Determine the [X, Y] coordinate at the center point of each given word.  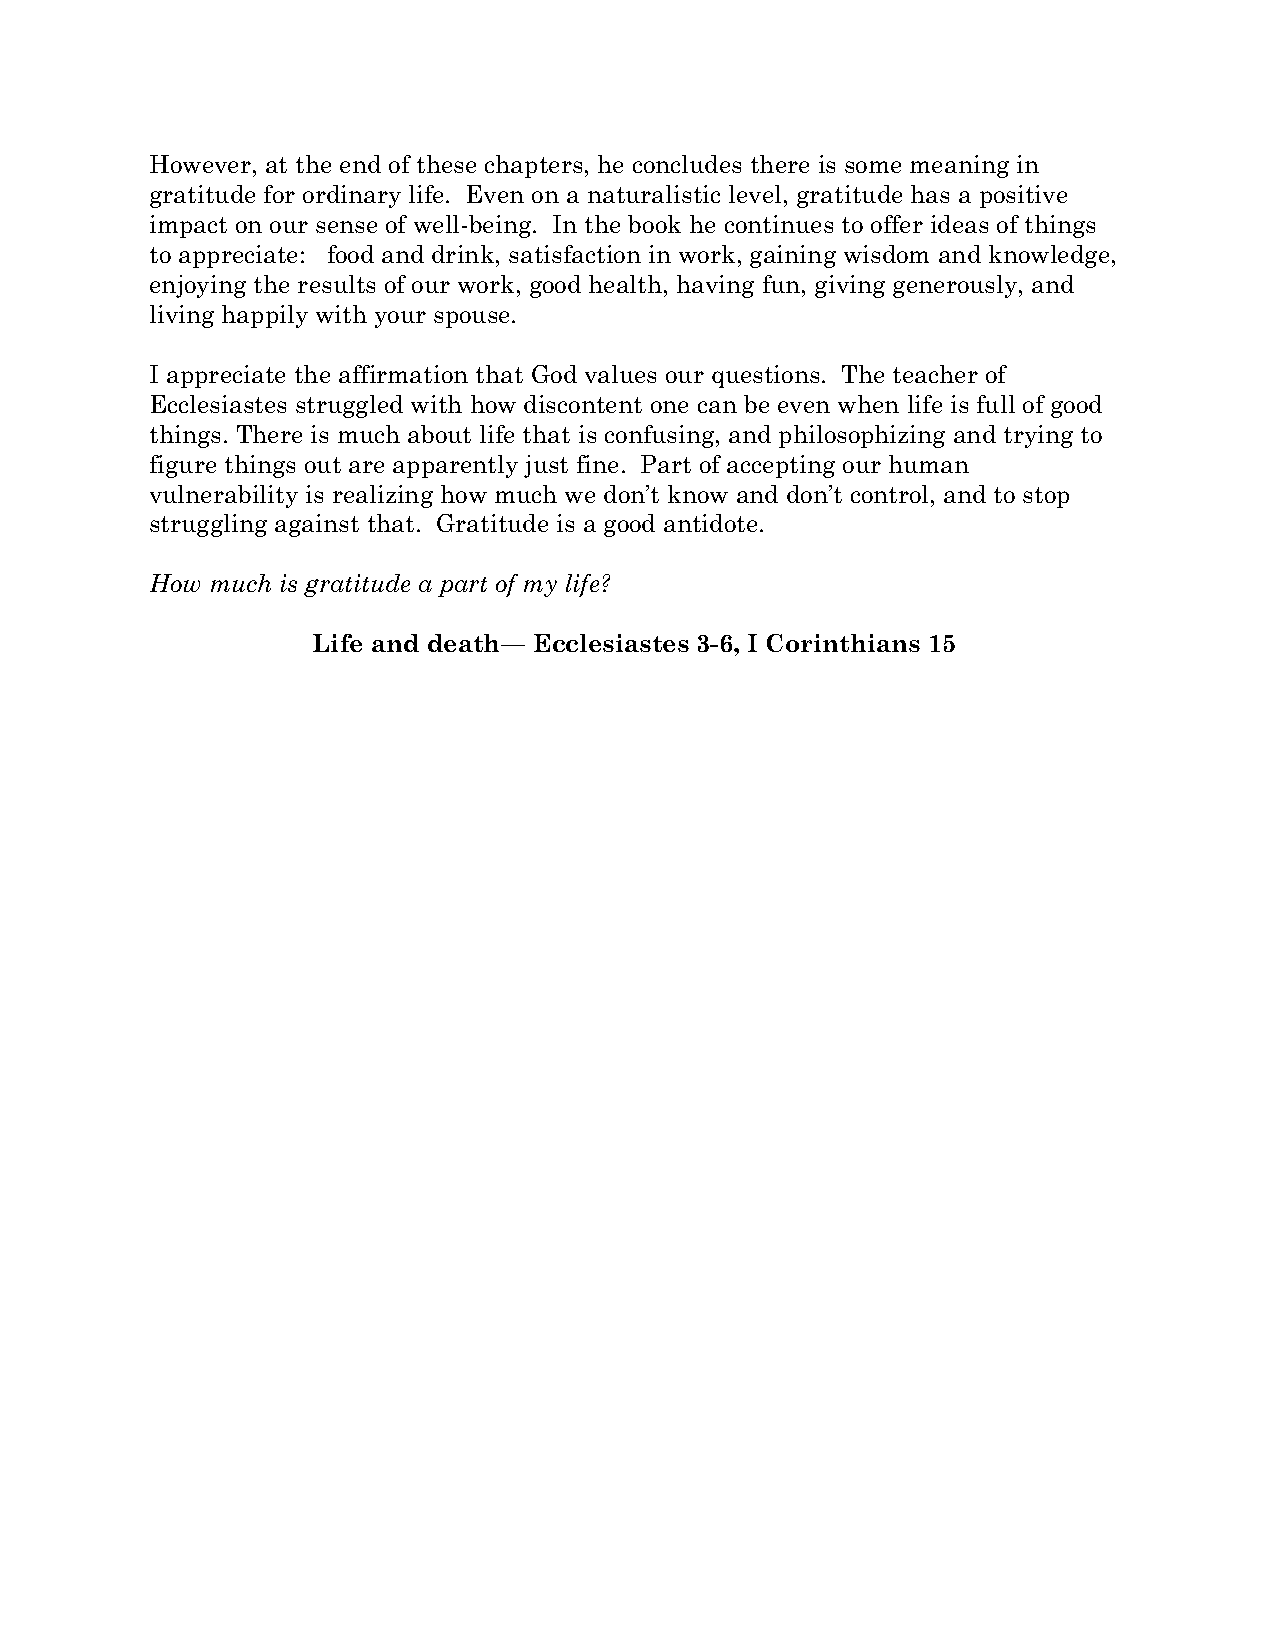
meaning [959, 166]
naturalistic [654, 194]
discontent [583, 404]
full [996, 404]
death [465, 643]
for [279, 194]
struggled [349, 406]
